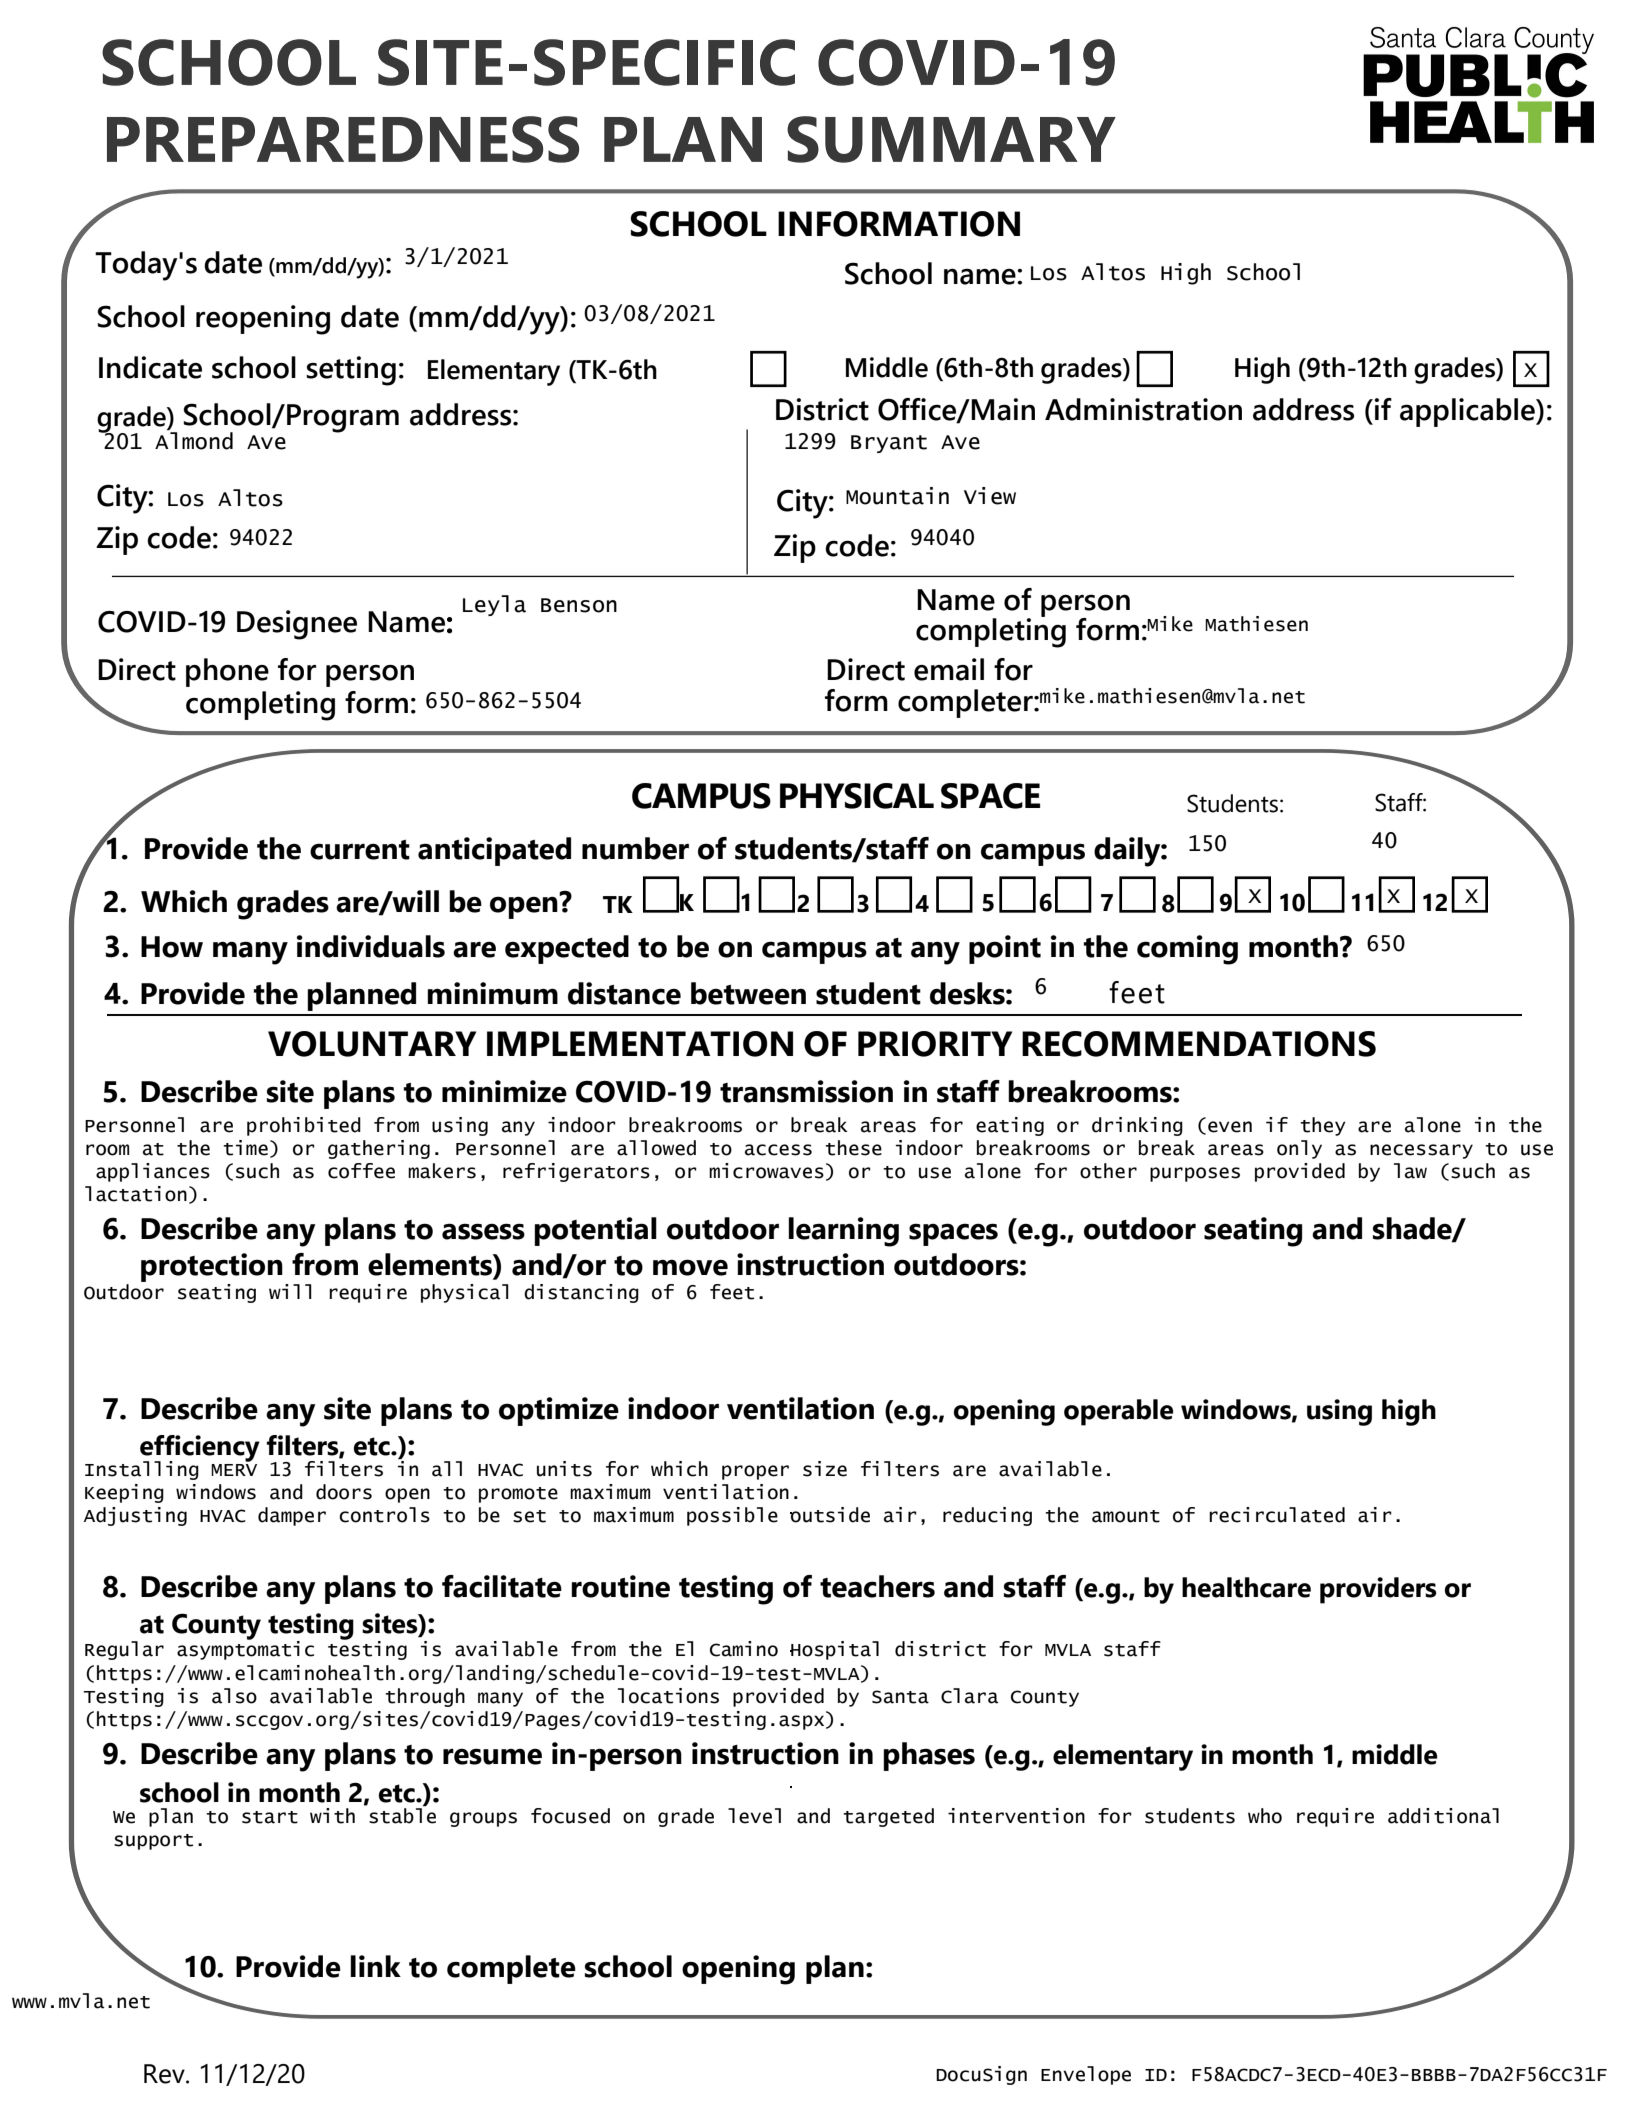  I want to click on coming, so click(1187, 950).
